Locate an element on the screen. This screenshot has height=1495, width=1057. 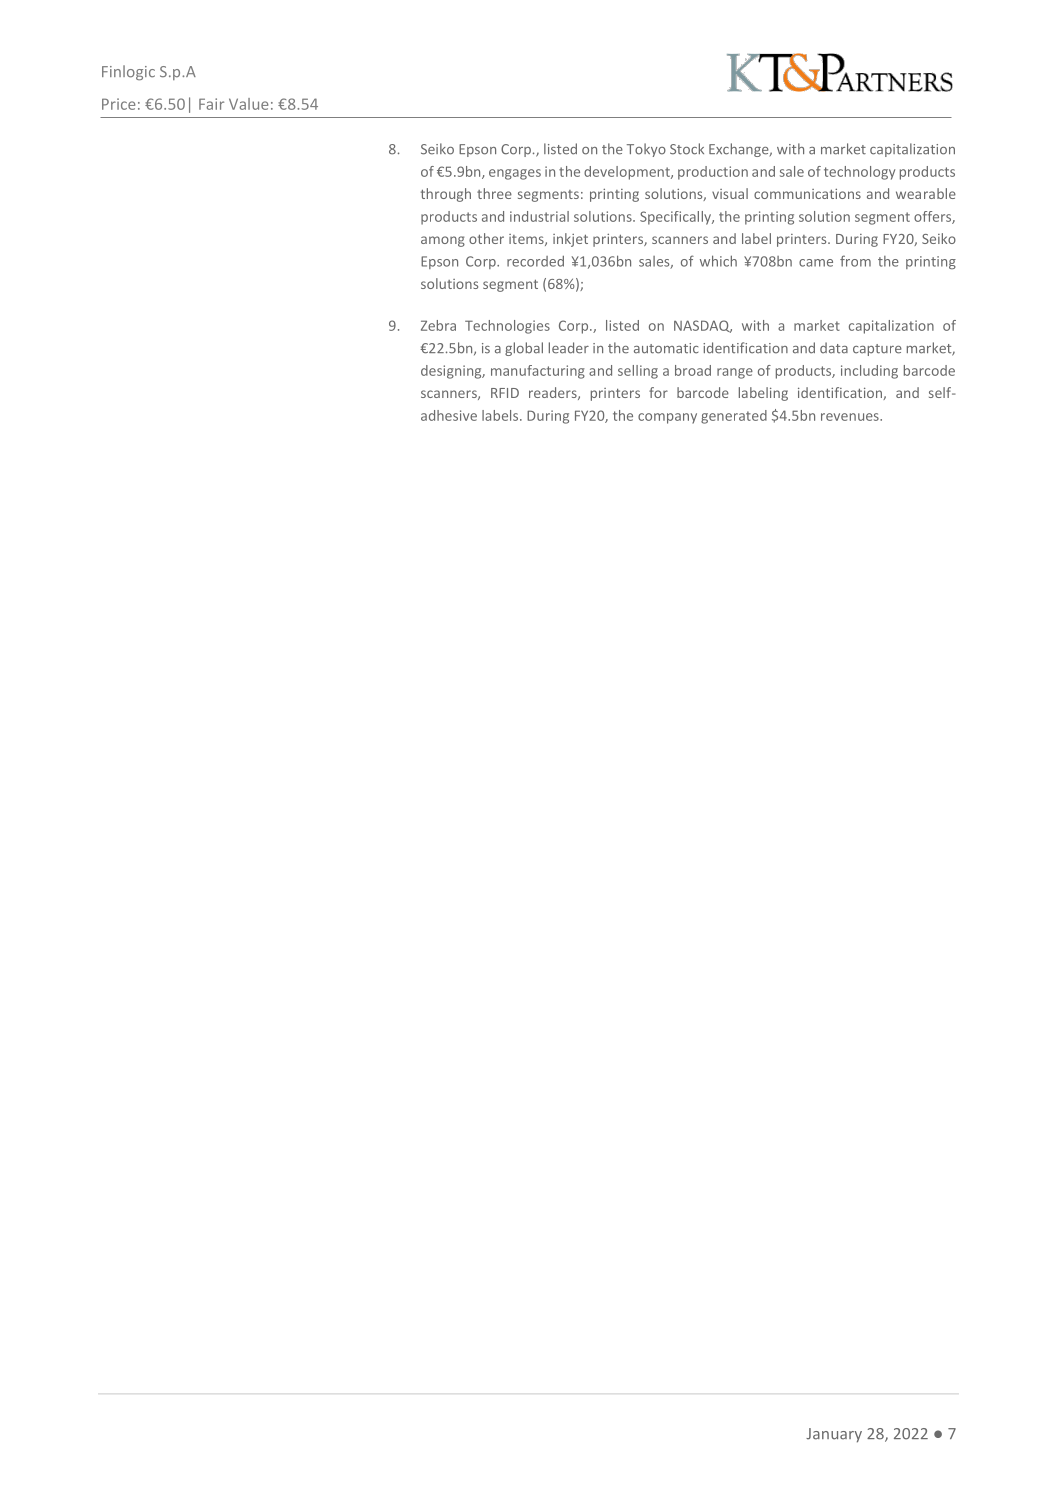
company is located at coordinates (667, 418).
